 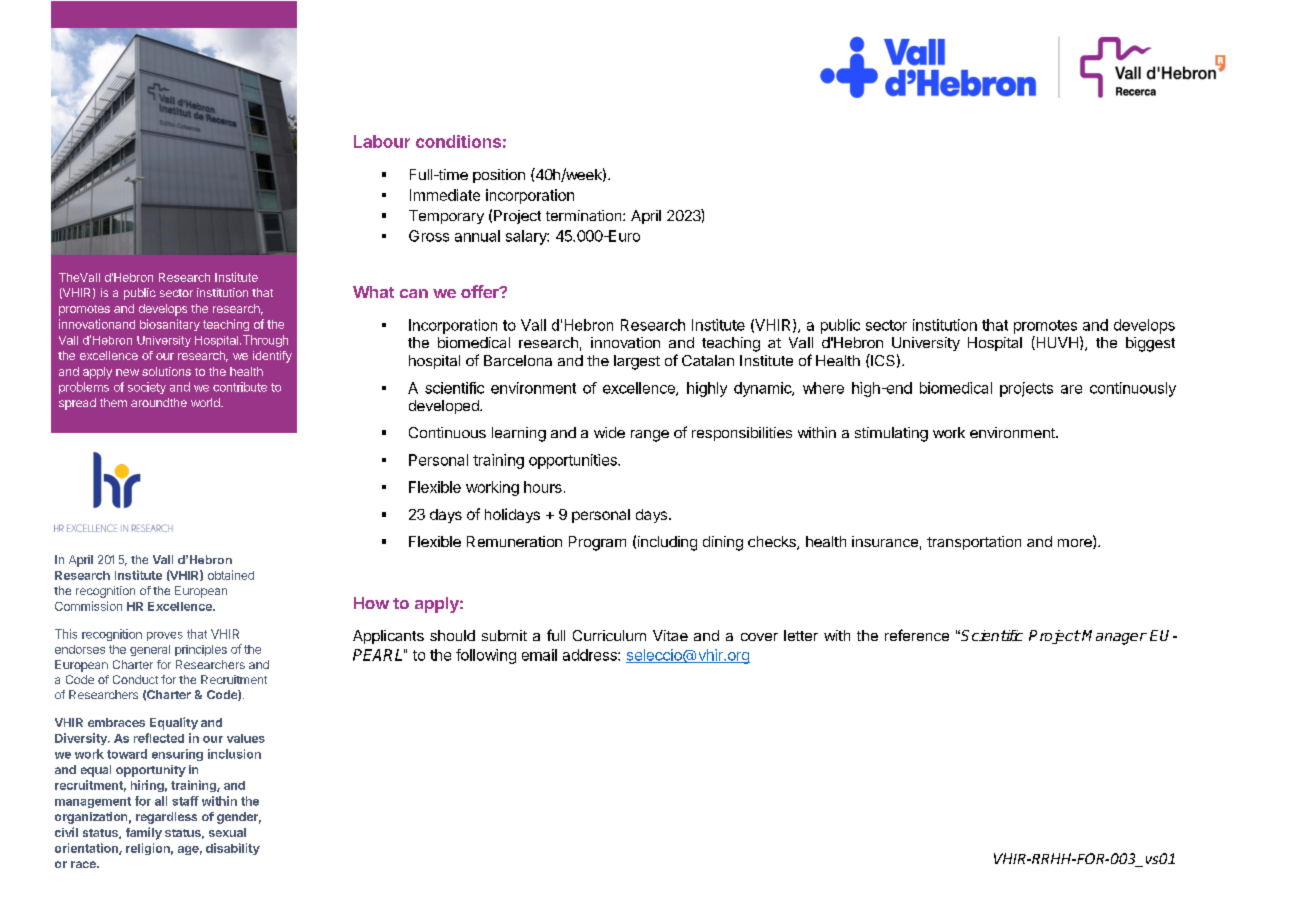 I want to click on Manager, so click(x=1114, y=637).
